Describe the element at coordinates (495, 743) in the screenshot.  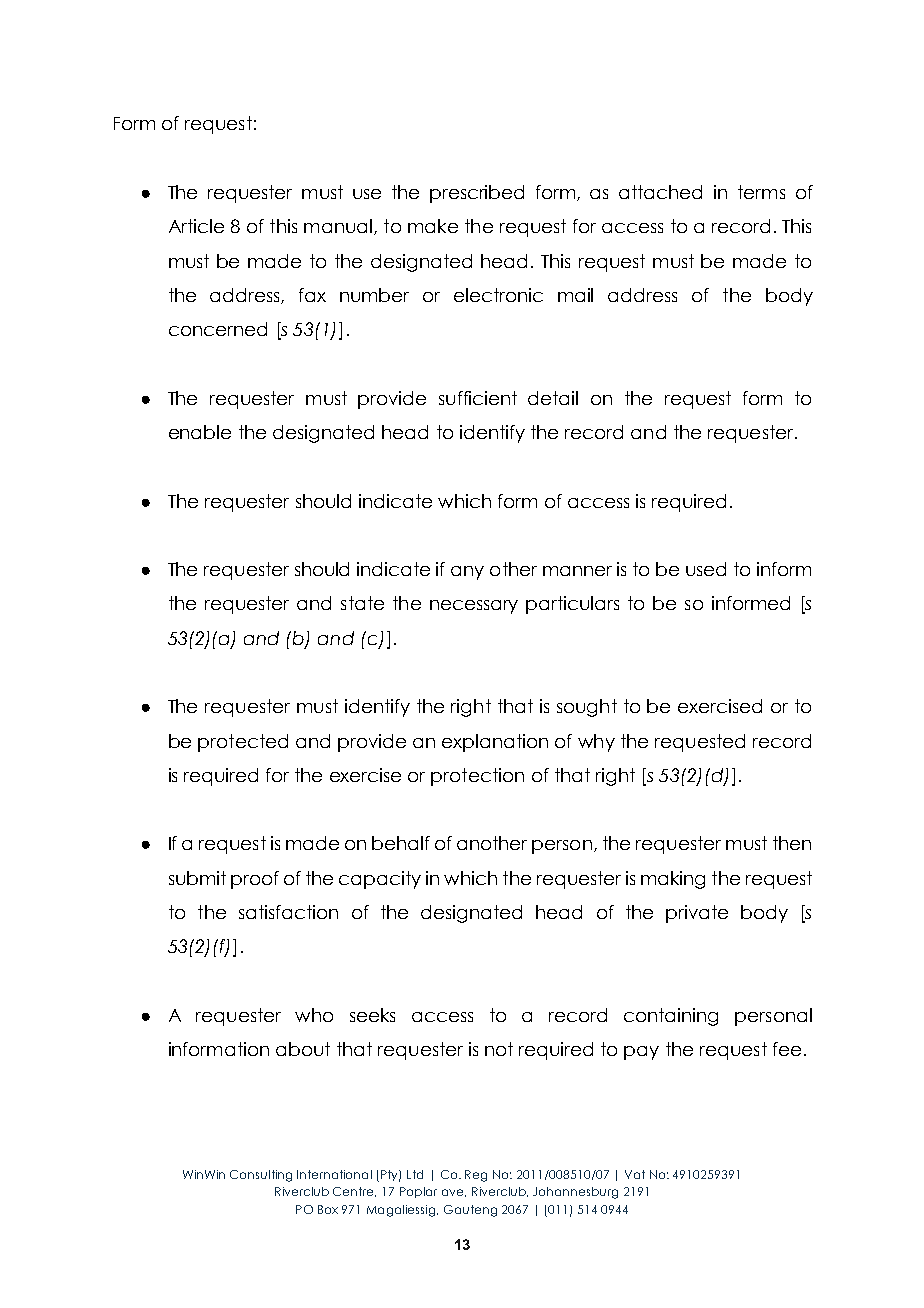
I see `explanation` at that location.
